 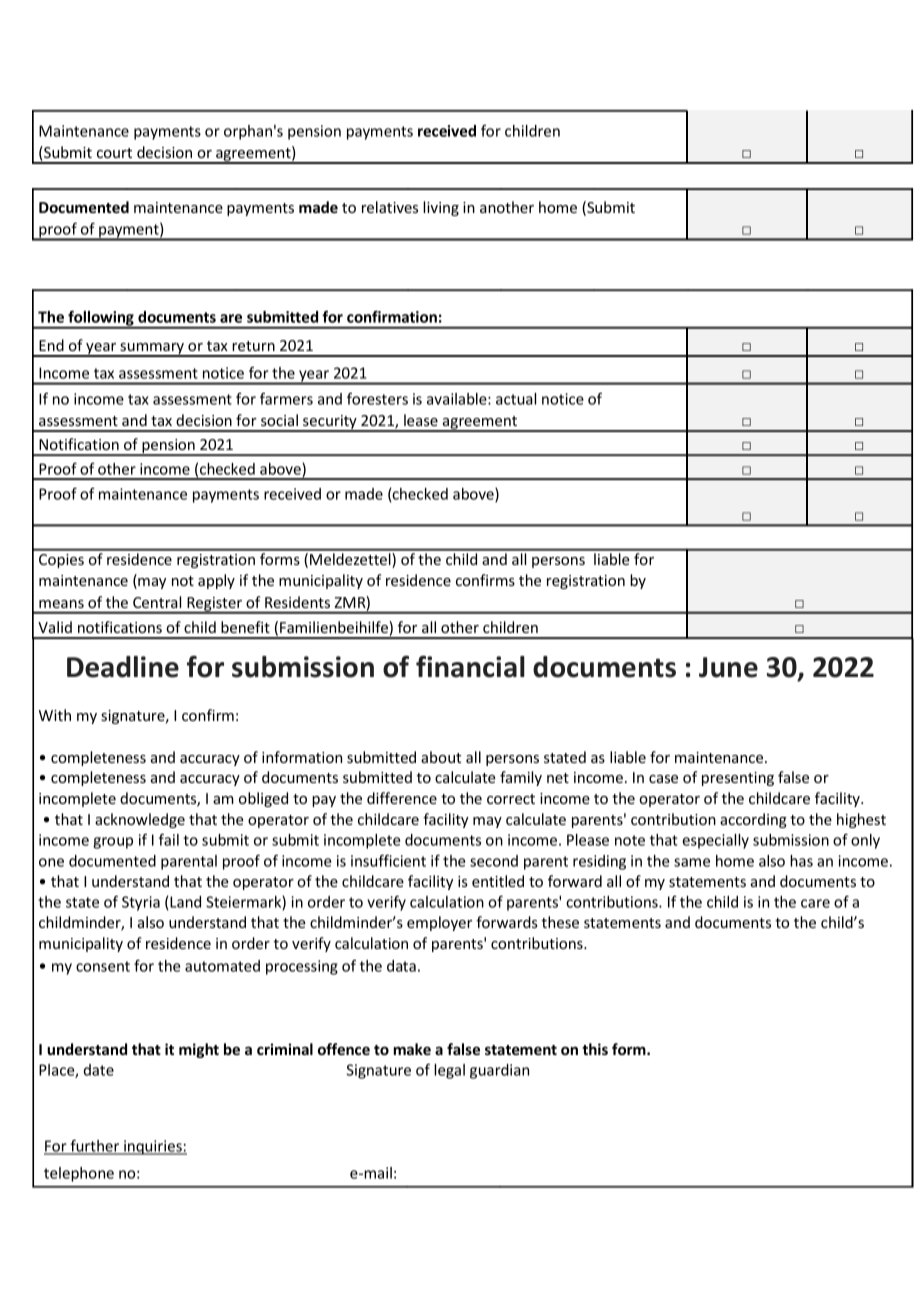 I want to click on inquiries, so click(x=153, y=1147).
